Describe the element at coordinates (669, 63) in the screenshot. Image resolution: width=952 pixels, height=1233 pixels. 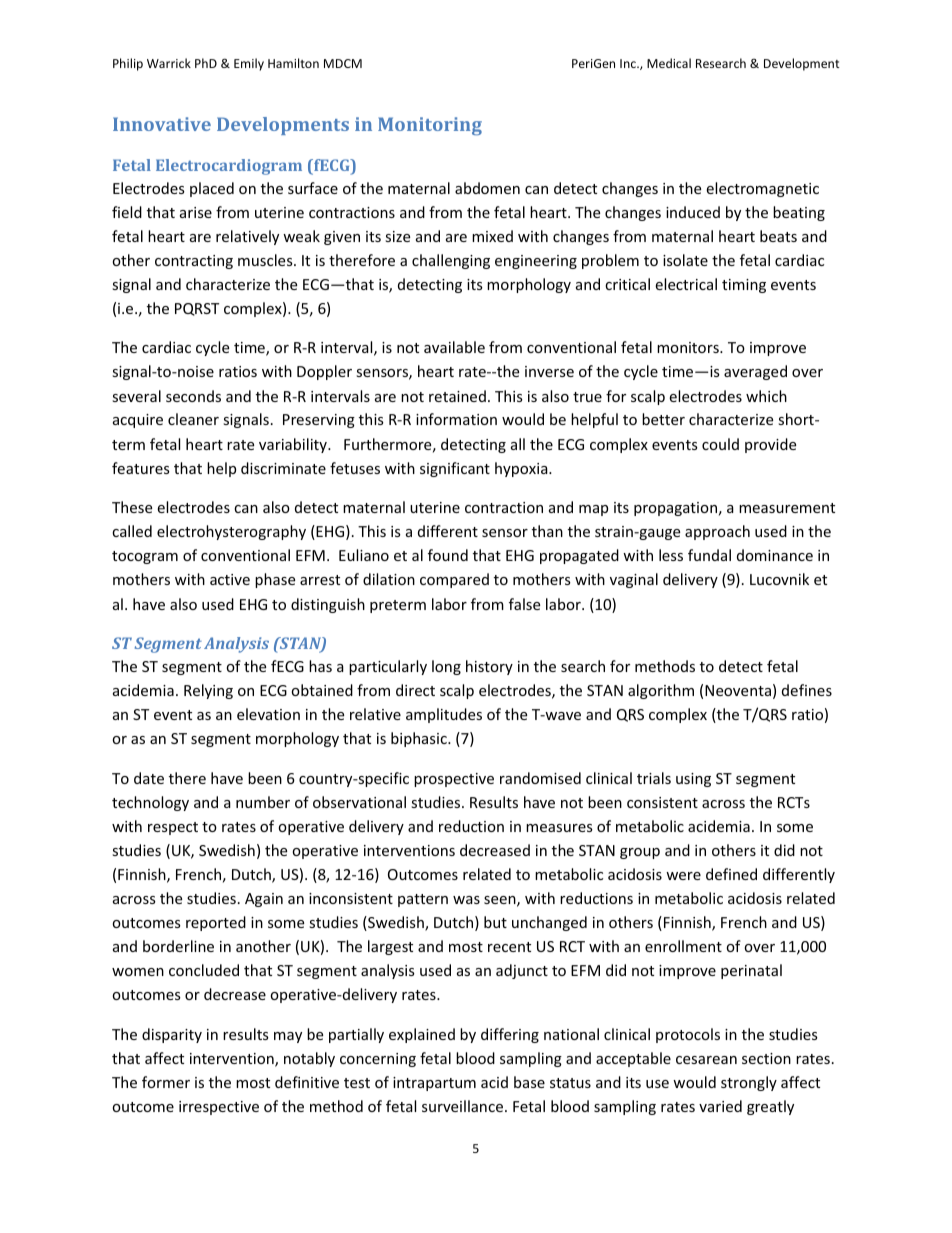
I see `Medical` at that location.
